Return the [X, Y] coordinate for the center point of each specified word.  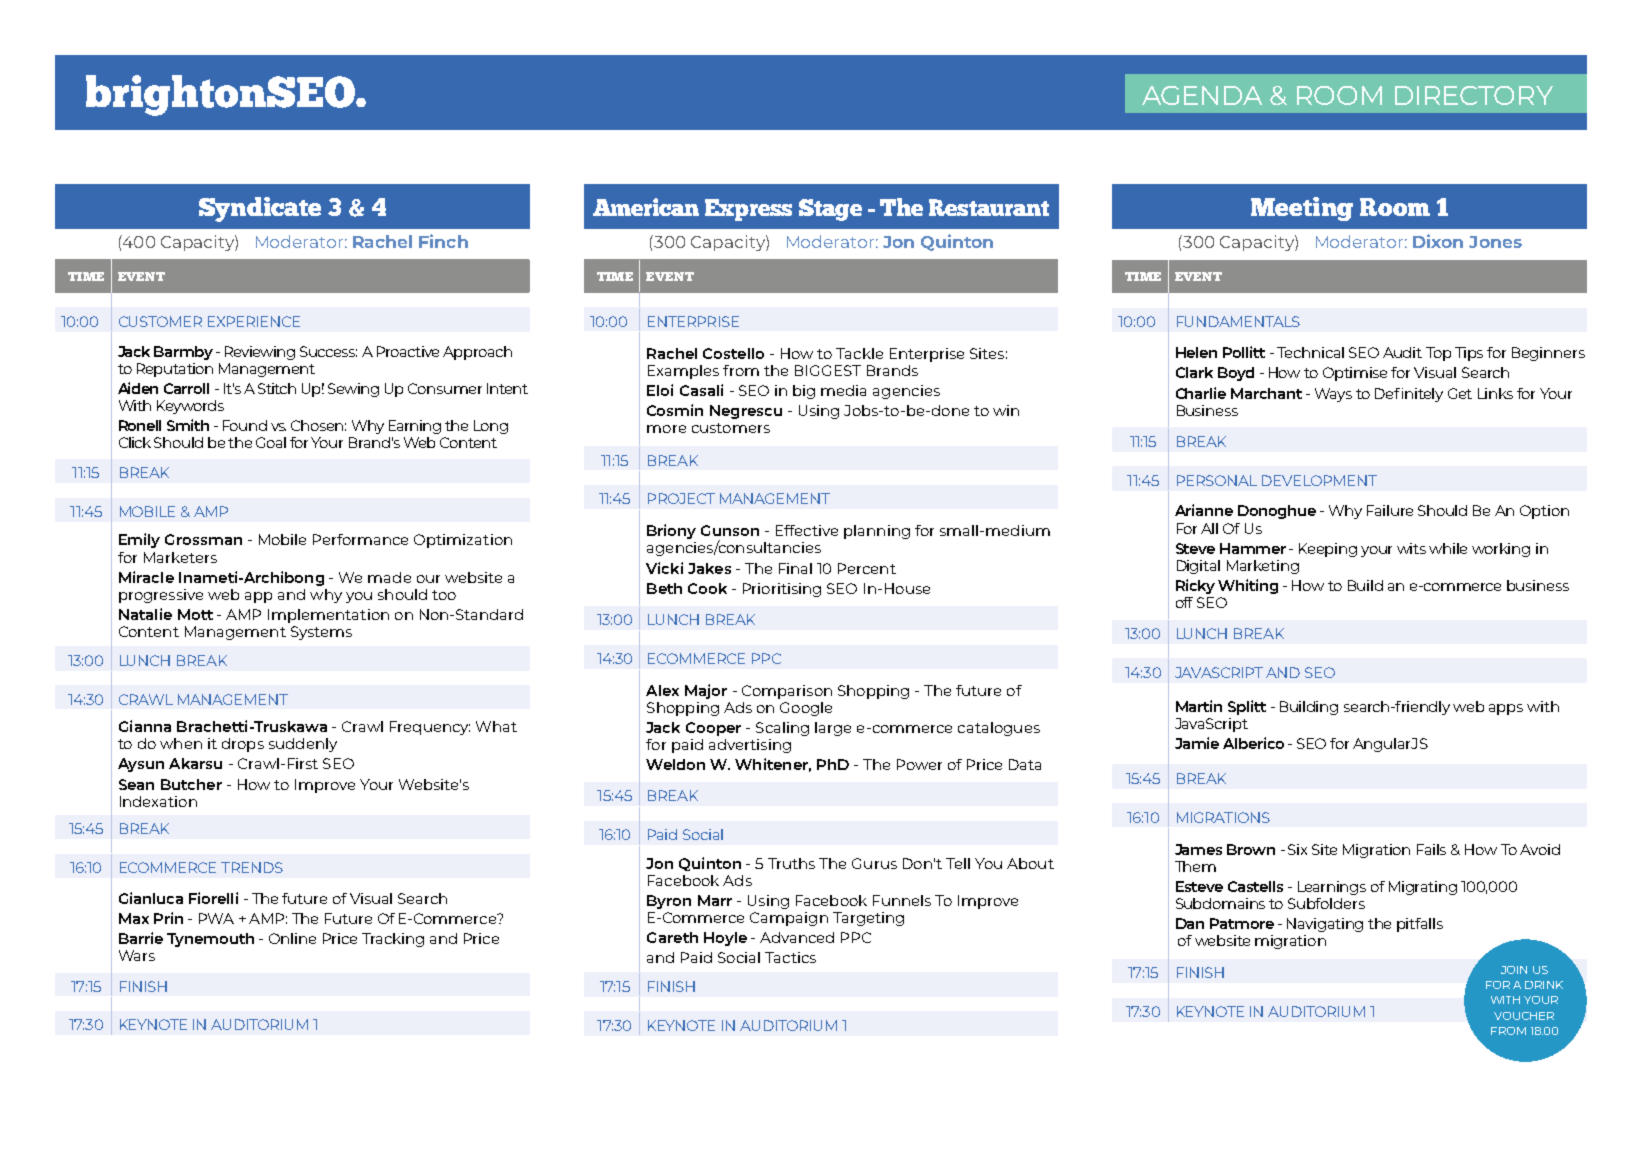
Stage [830, 210]
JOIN [1514, 970]
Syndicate [260, 209]
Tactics [790, 957]
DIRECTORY [1474, 95]
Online [292, 938]
